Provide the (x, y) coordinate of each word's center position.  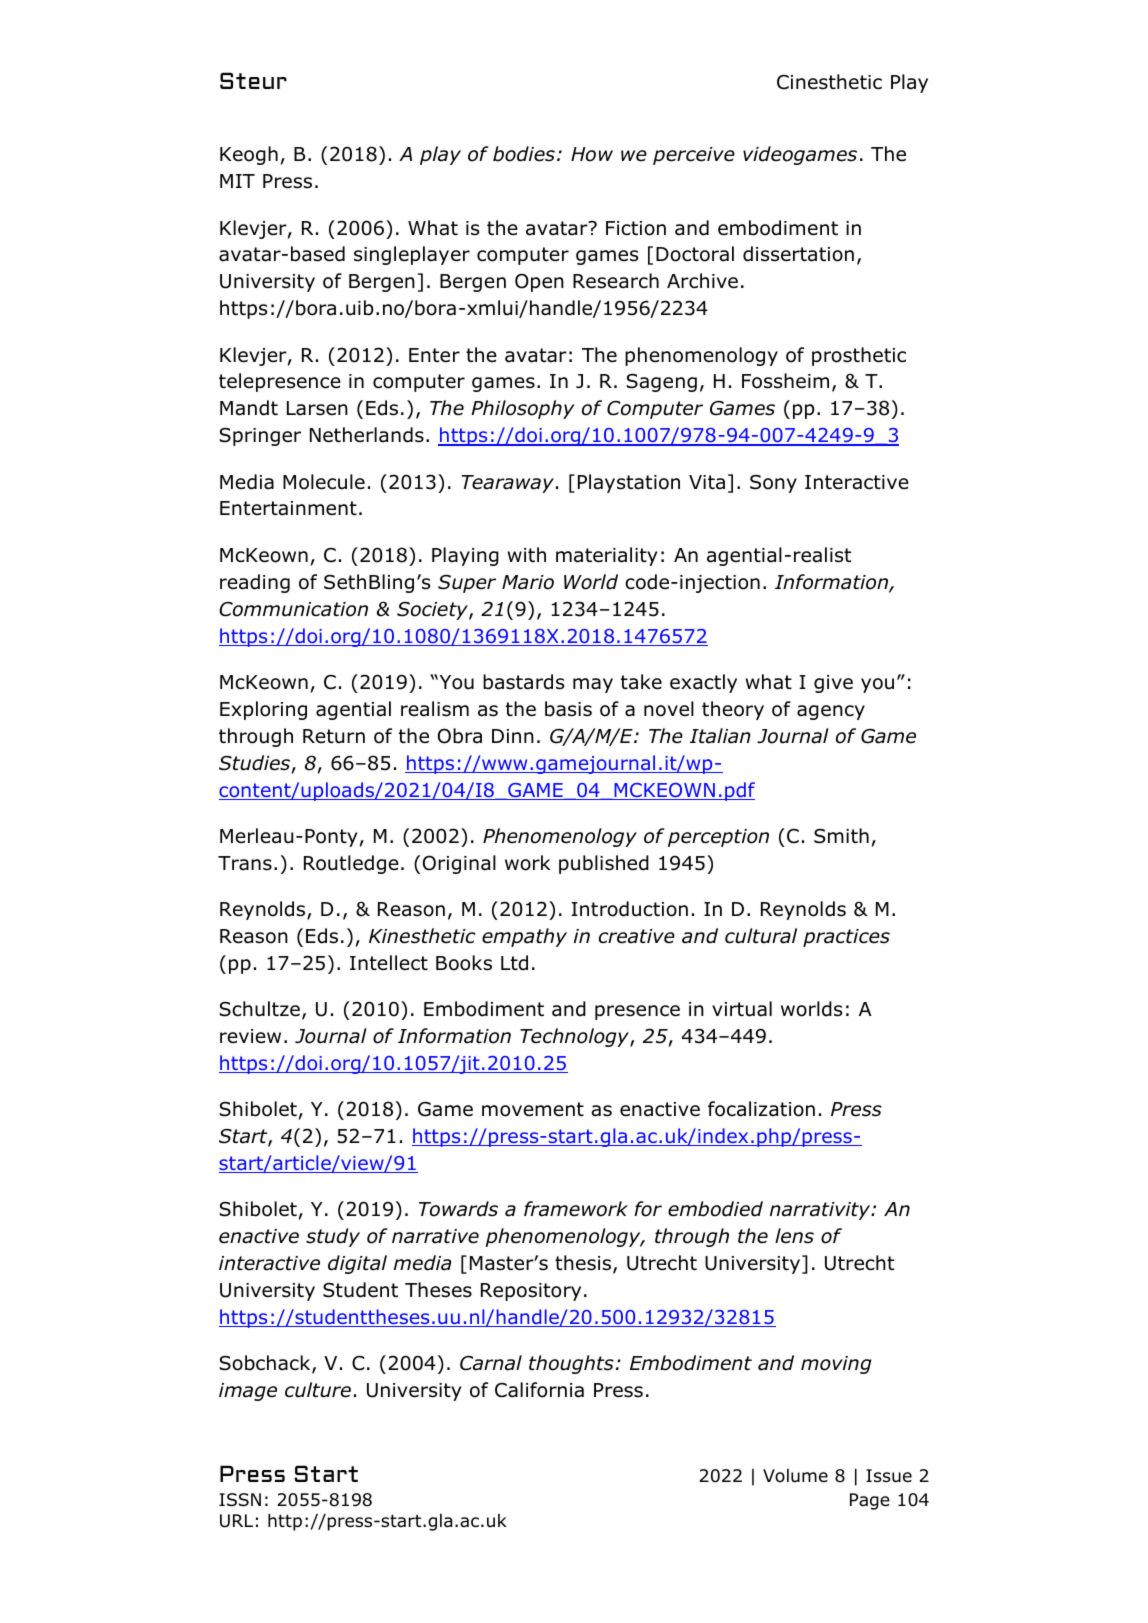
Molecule (324, 482)
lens (794, 1236)
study (333, 1237)
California (539, 1390)
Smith (841, 836)
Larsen (317, 408)
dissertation (798, 254)
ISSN (240, 1500)
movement (533, 1109)
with (527, 554)
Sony (773, 484)
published (604, 864)
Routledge (351, 864)
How (592, 154)
